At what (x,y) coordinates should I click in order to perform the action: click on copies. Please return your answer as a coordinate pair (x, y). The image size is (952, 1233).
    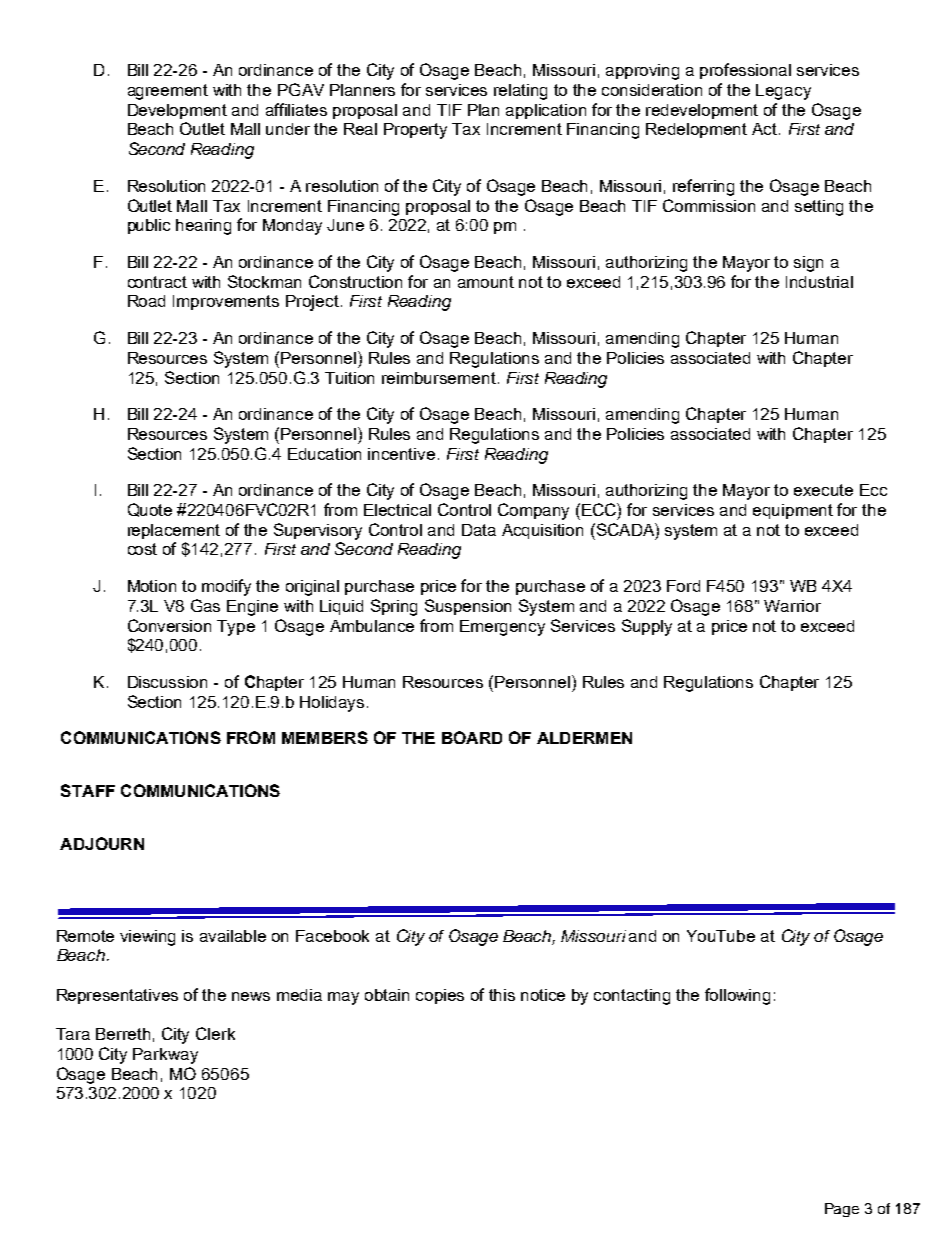
    Looking at the image, I should click on (440, 996).
